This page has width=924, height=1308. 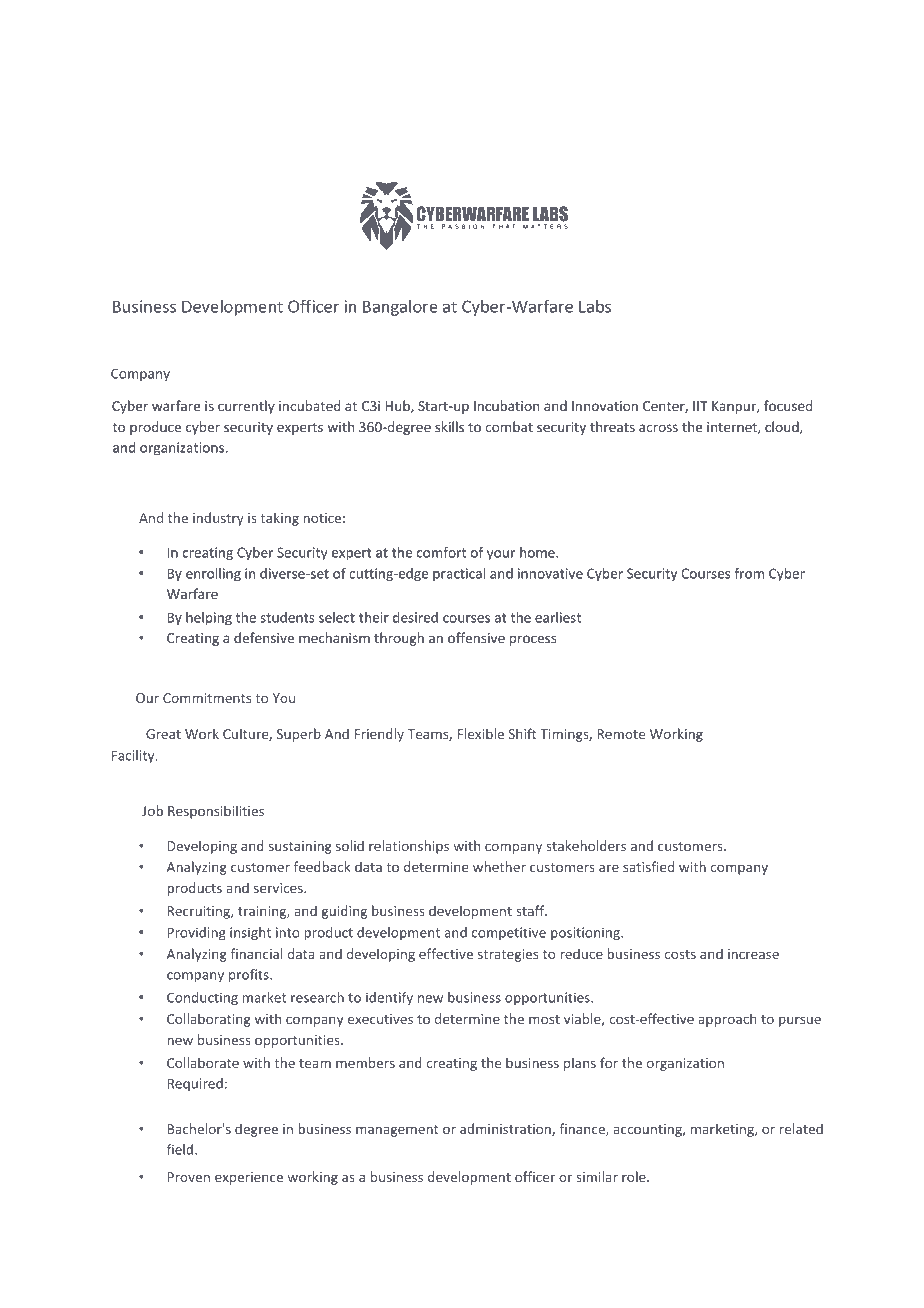 I want to click on Bangalore, so click(x=400, y=308).
